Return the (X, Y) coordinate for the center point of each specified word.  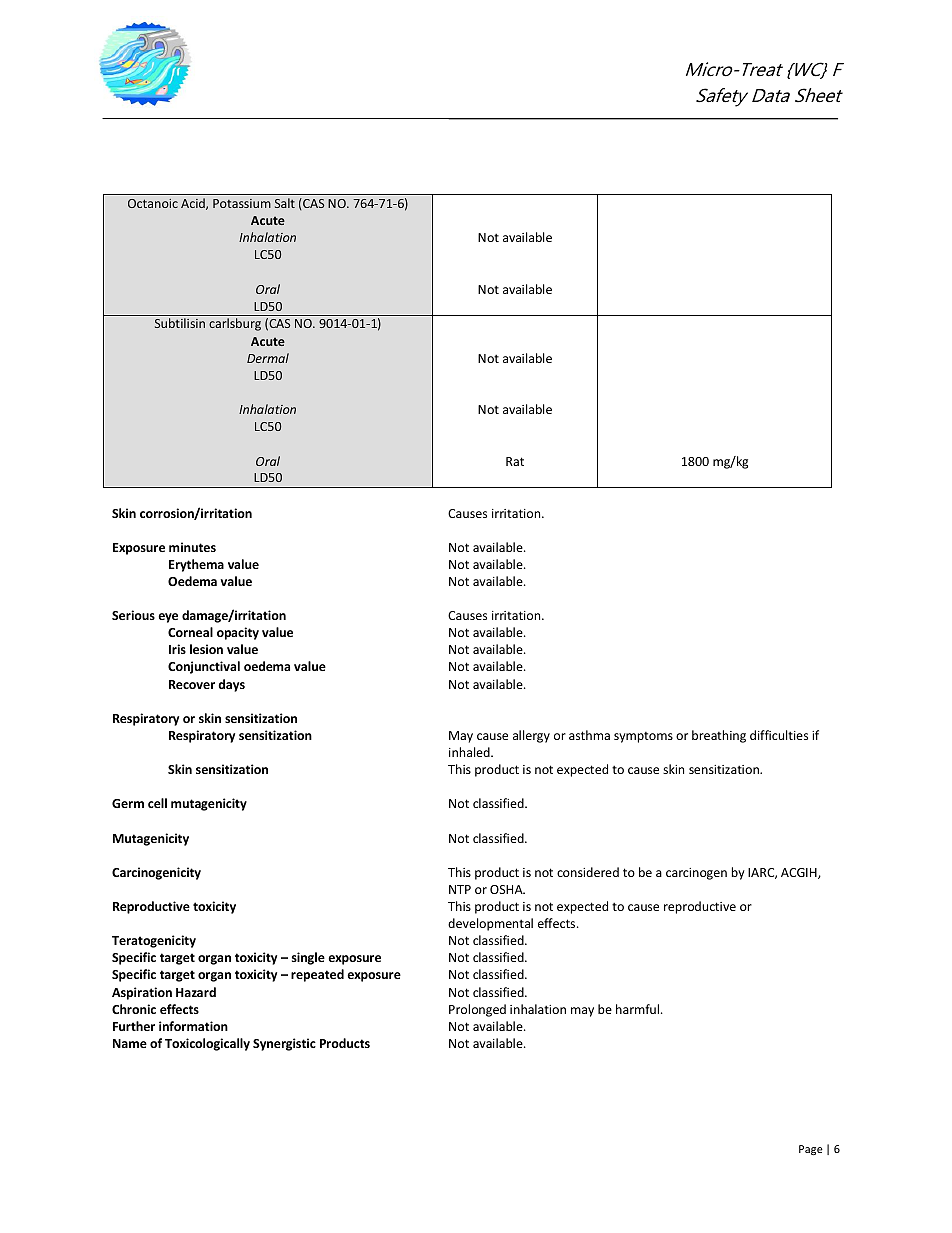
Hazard (196, 992)
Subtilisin (180, 323)
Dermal (268, 358)
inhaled (470, 752)
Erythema (196, 565)
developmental (490, 924)
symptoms (643, 737)
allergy (531, 736)
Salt (285, 203)
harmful (639, 1009)
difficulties (779, 735)
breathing (719, 736)
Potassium (242, 203)
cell (157, 803)
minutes (192, 547)
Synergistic (284, 1044)
